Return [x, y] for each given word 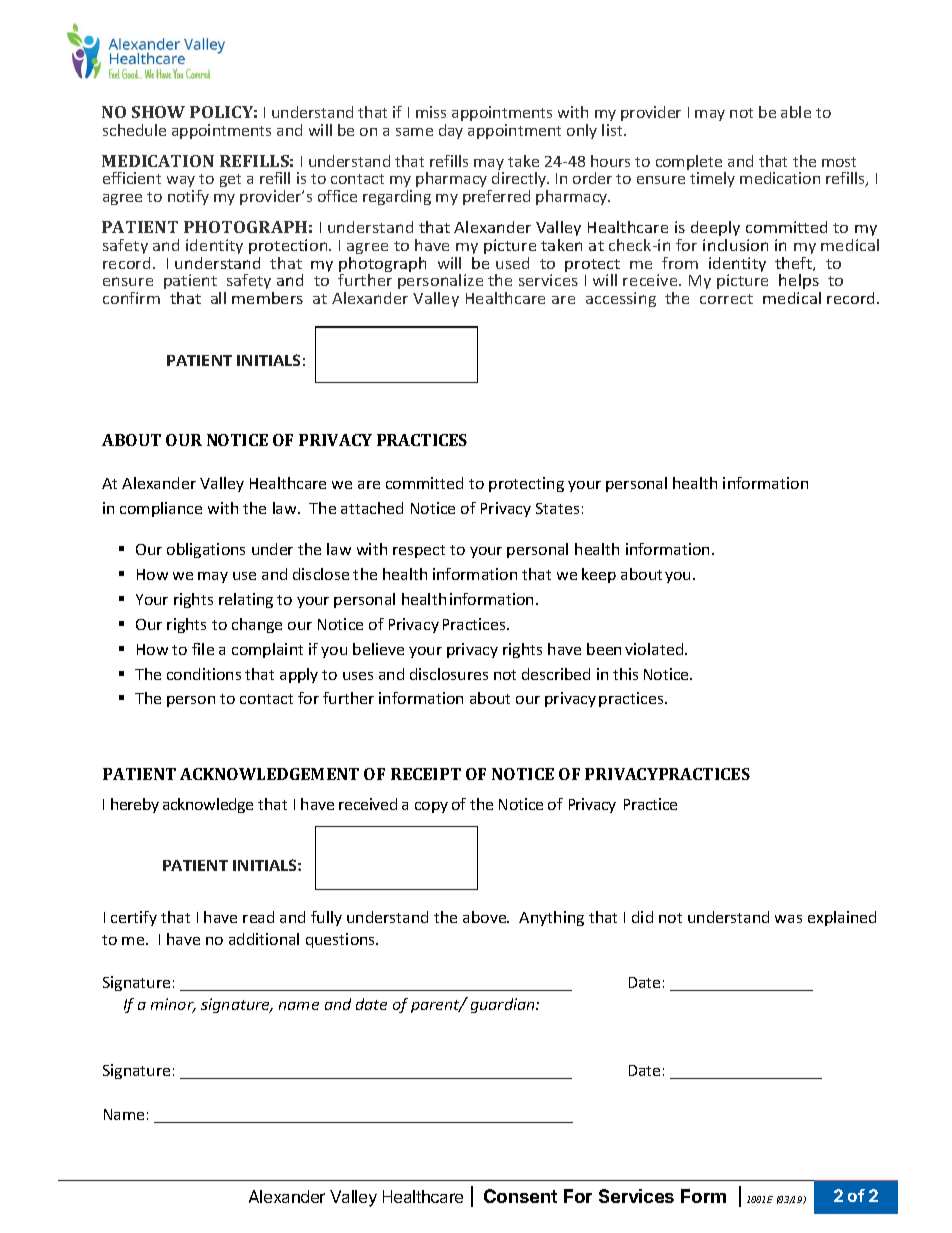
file [203, 649]
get [230, 180]
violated [655, 649]
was [788, 919]
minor [173, 1005]
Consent [520, 1196]
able [796, 112]
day [451, 131]
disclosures [449, 674]
